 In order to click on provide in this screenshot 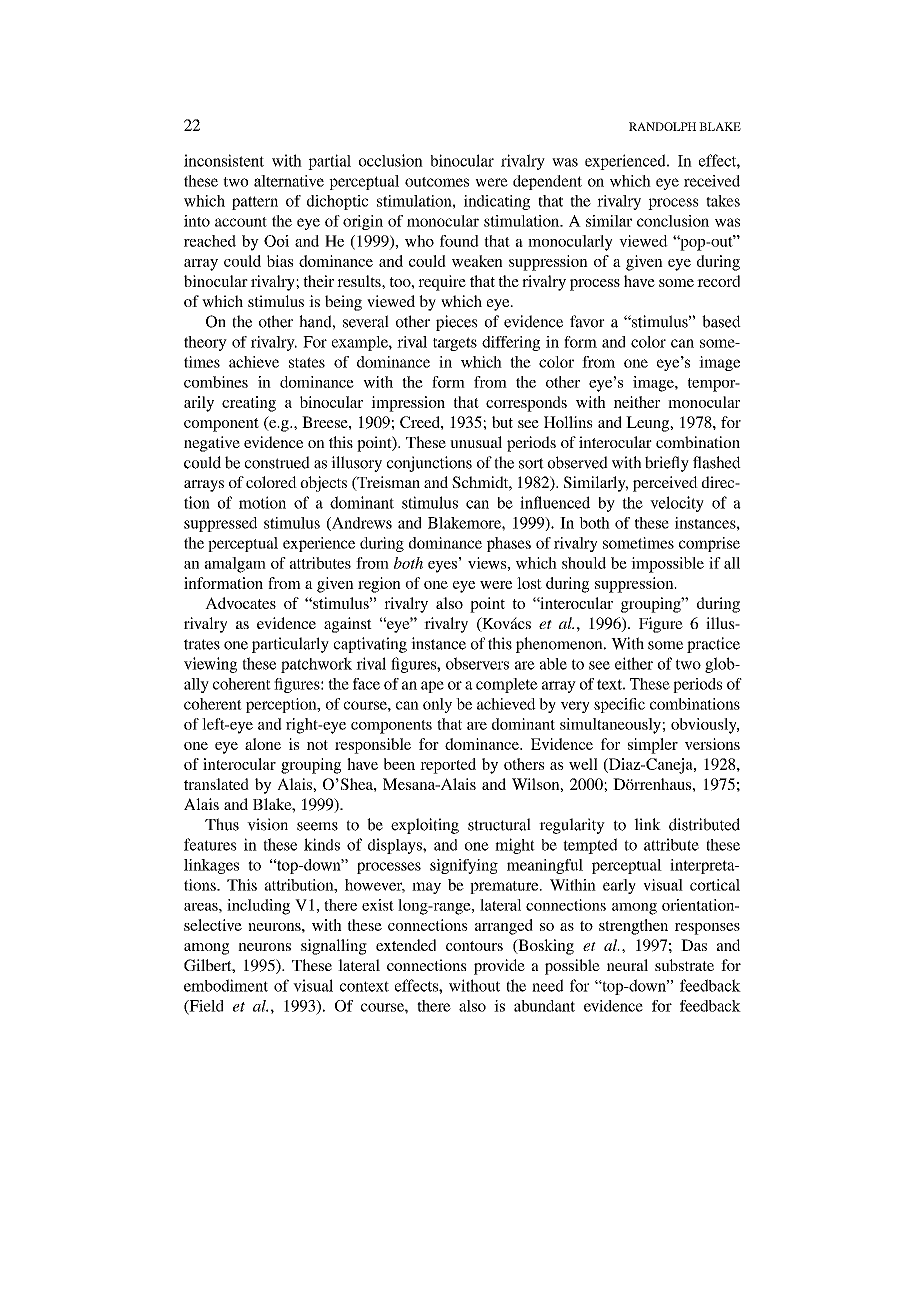, I will do `click(499, 967)`.
